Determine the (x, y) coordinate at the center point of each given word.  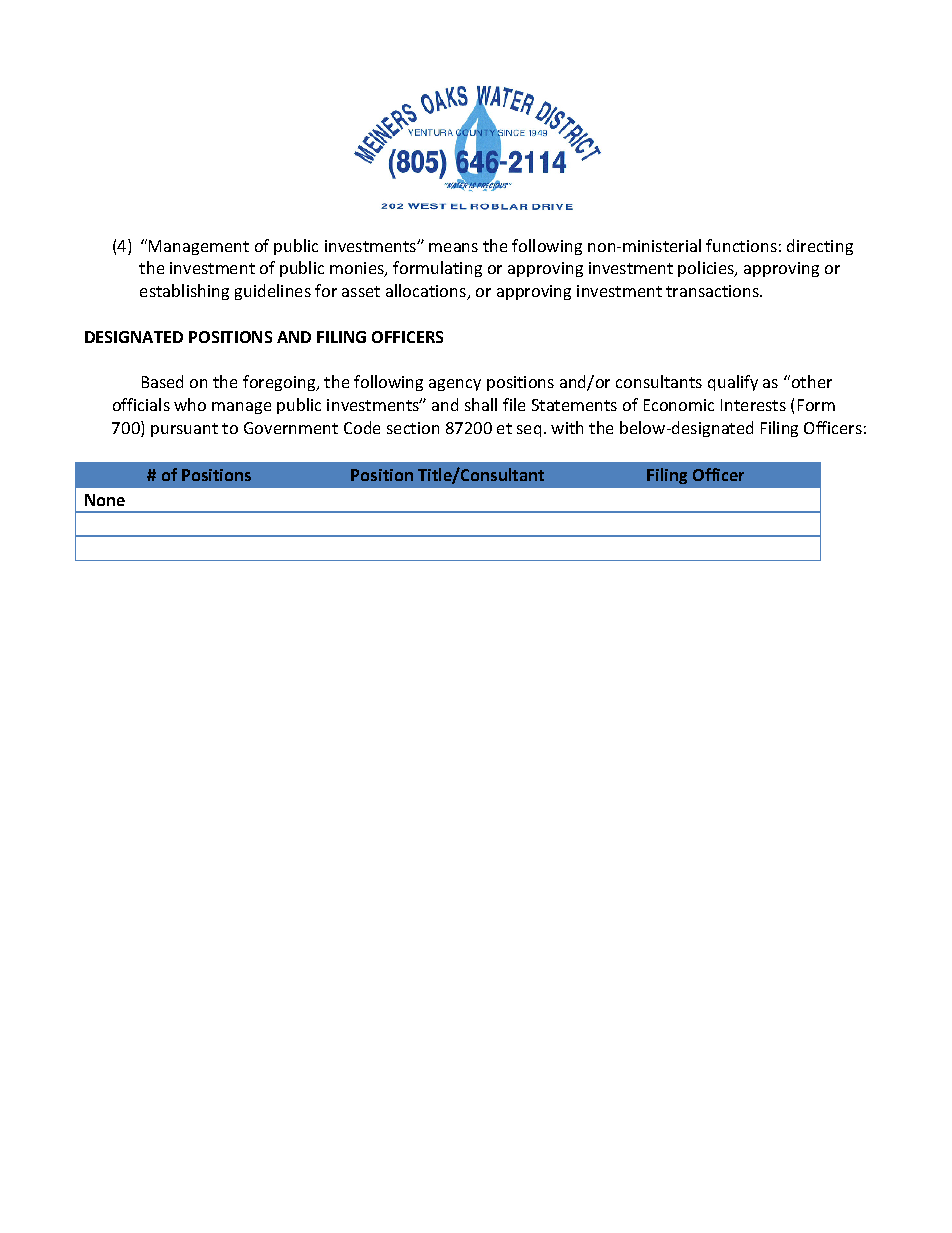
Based (162, 381)
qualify (733, 383)
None (105, 500)
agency (455, 385)
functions (741, 245)
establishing (184, 292)
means (453, 247)
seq (529, 431)
